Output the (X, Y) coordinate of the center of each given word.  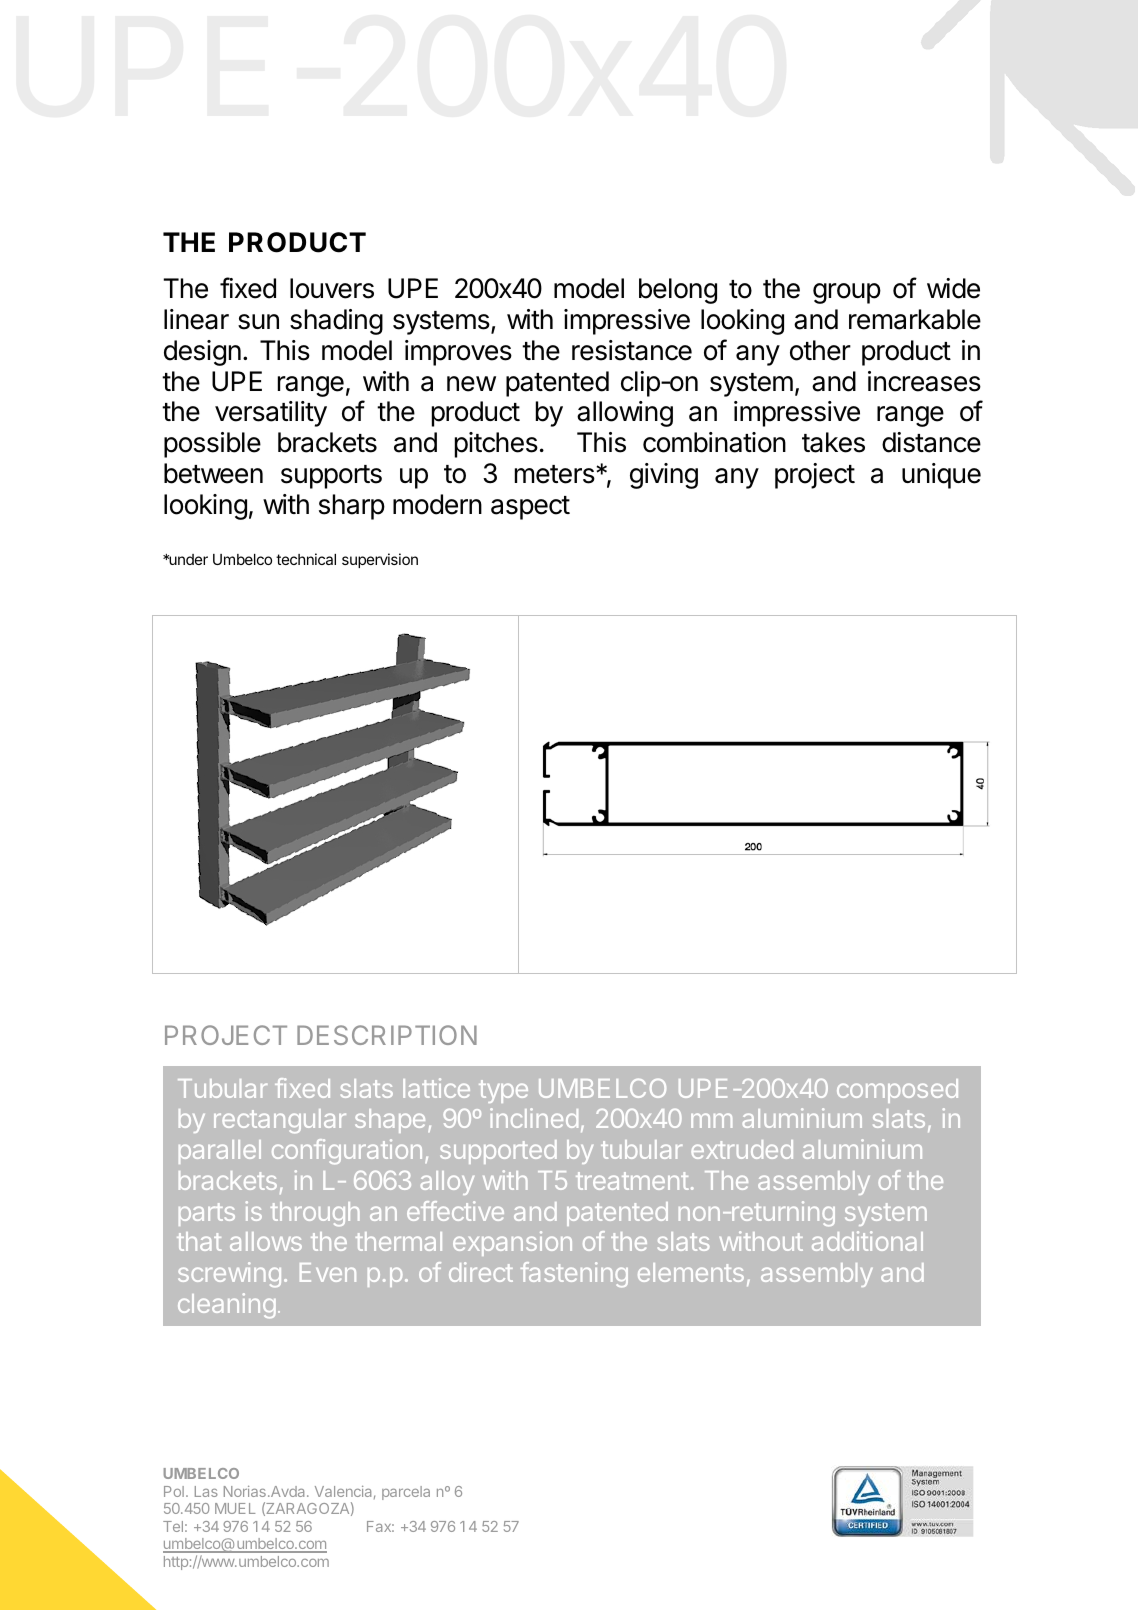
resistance (632, 350)
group (847, 293)
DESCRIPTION (387, 1035)
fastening (574, 1274)
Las (206, 1491)
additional (867, 1241)
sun (258, 322)
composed (897, 1091)
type (503, 1091)
